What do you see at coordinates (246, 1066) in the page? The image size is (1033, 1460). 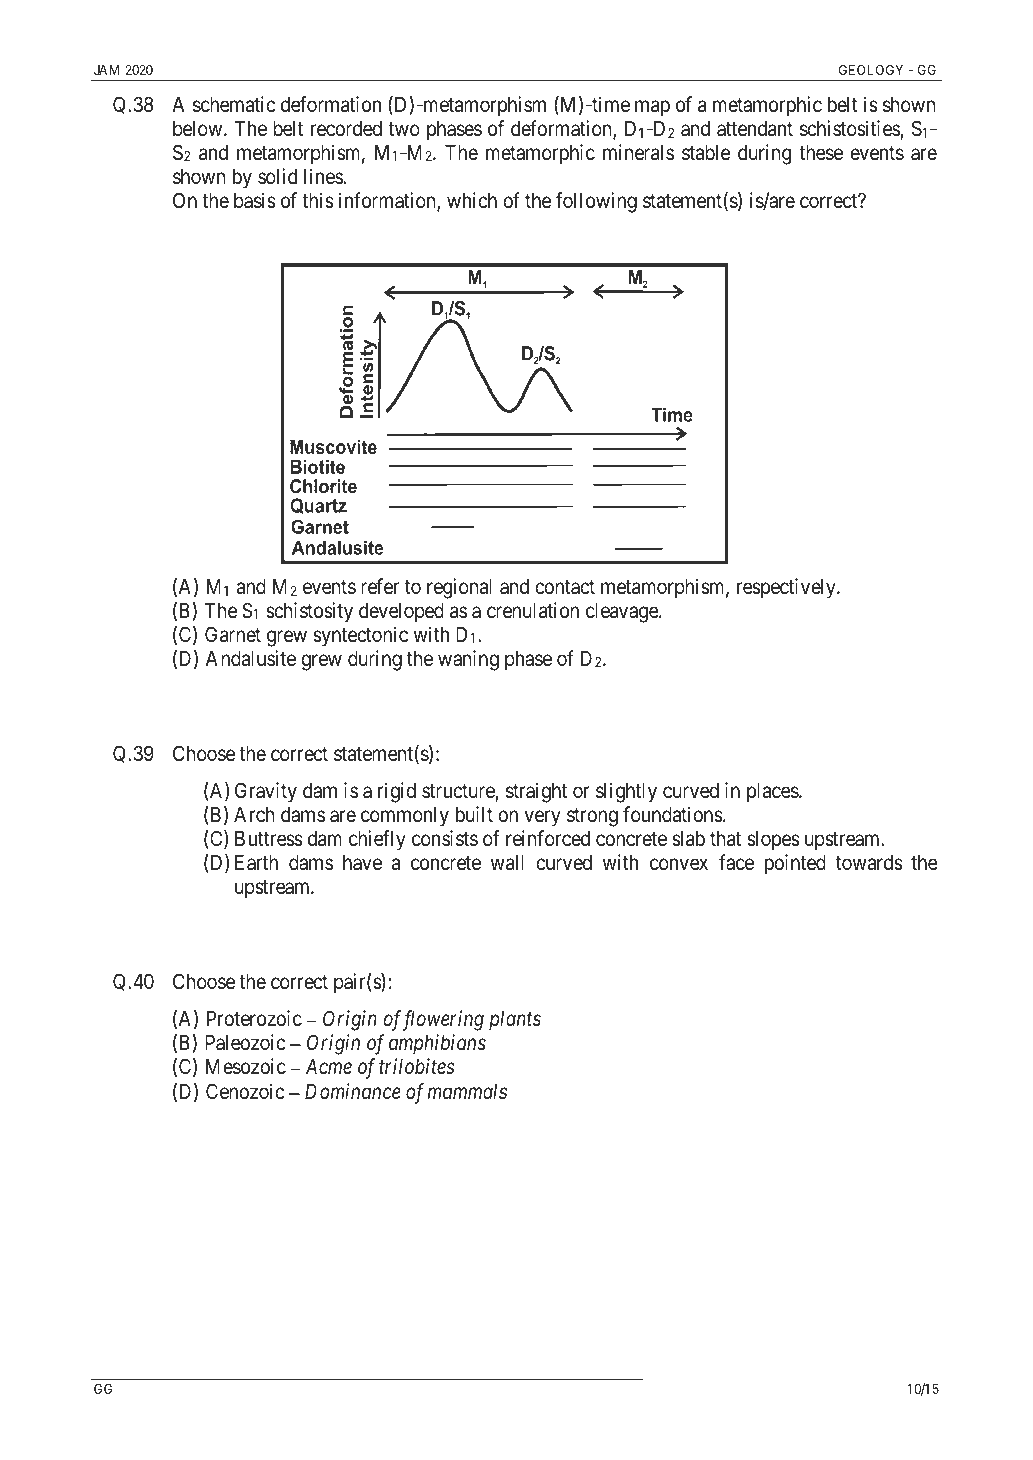 I see `Mesozoic` at bounding box center [246, 1066].
